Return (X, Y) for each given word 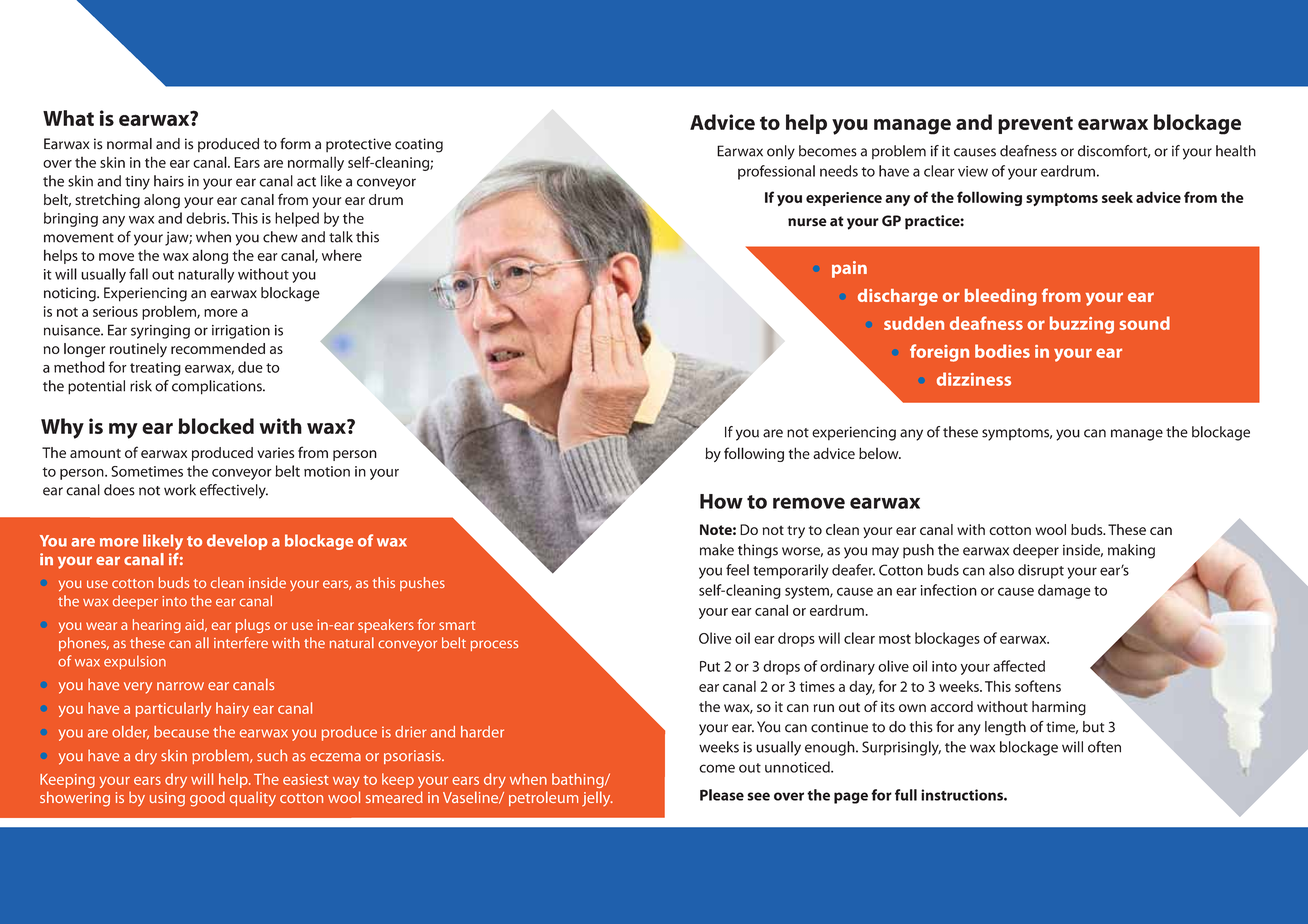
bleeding (1001, 297)
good (207, 799)
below (880, 453)
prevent (1035, 125)
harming (1059, 708)
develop (237, 542)
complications (218, 387)
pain (849, 269)
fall (138, 274)
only (781, 152)
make (717, 550)
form (295, 144)
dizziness (974, 379)
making (1131, 551)
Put (710, 666)
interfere (241, 642)
